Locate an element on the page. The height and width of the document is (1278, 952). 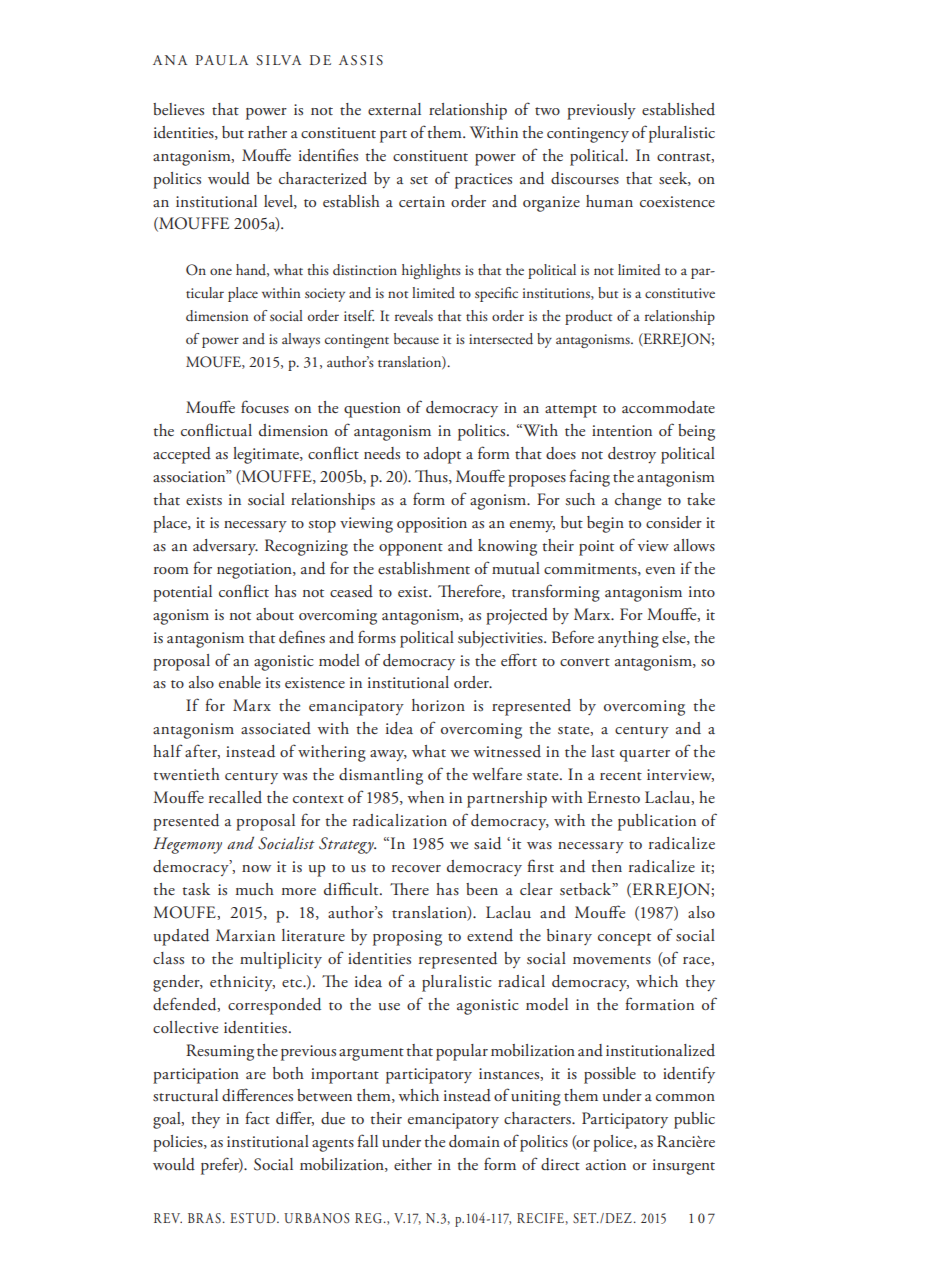
then is located at coordinates (607, 866).
